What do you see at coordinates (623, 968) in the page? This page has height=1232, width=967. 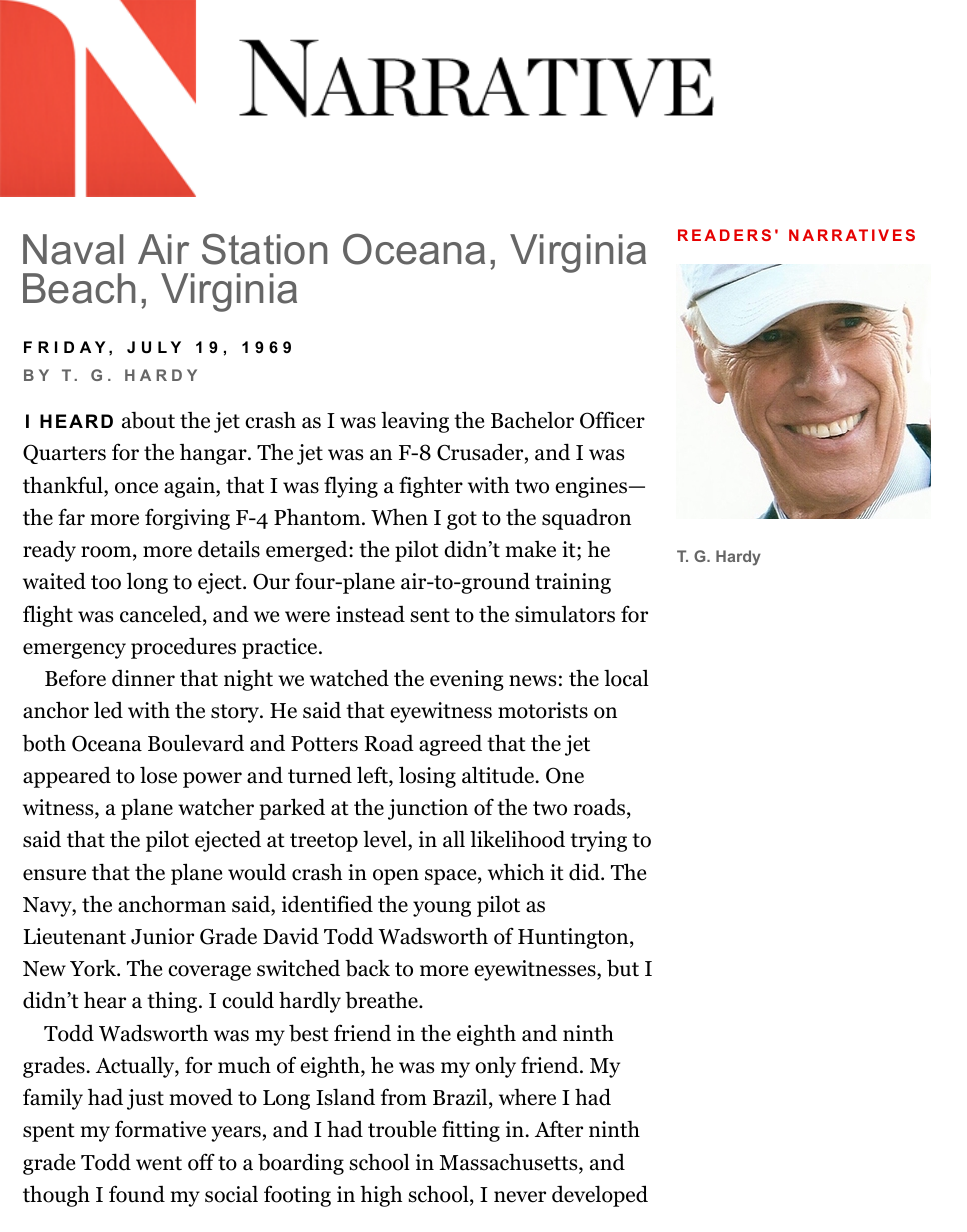 I see `but` at bounding box center [623, 968].
